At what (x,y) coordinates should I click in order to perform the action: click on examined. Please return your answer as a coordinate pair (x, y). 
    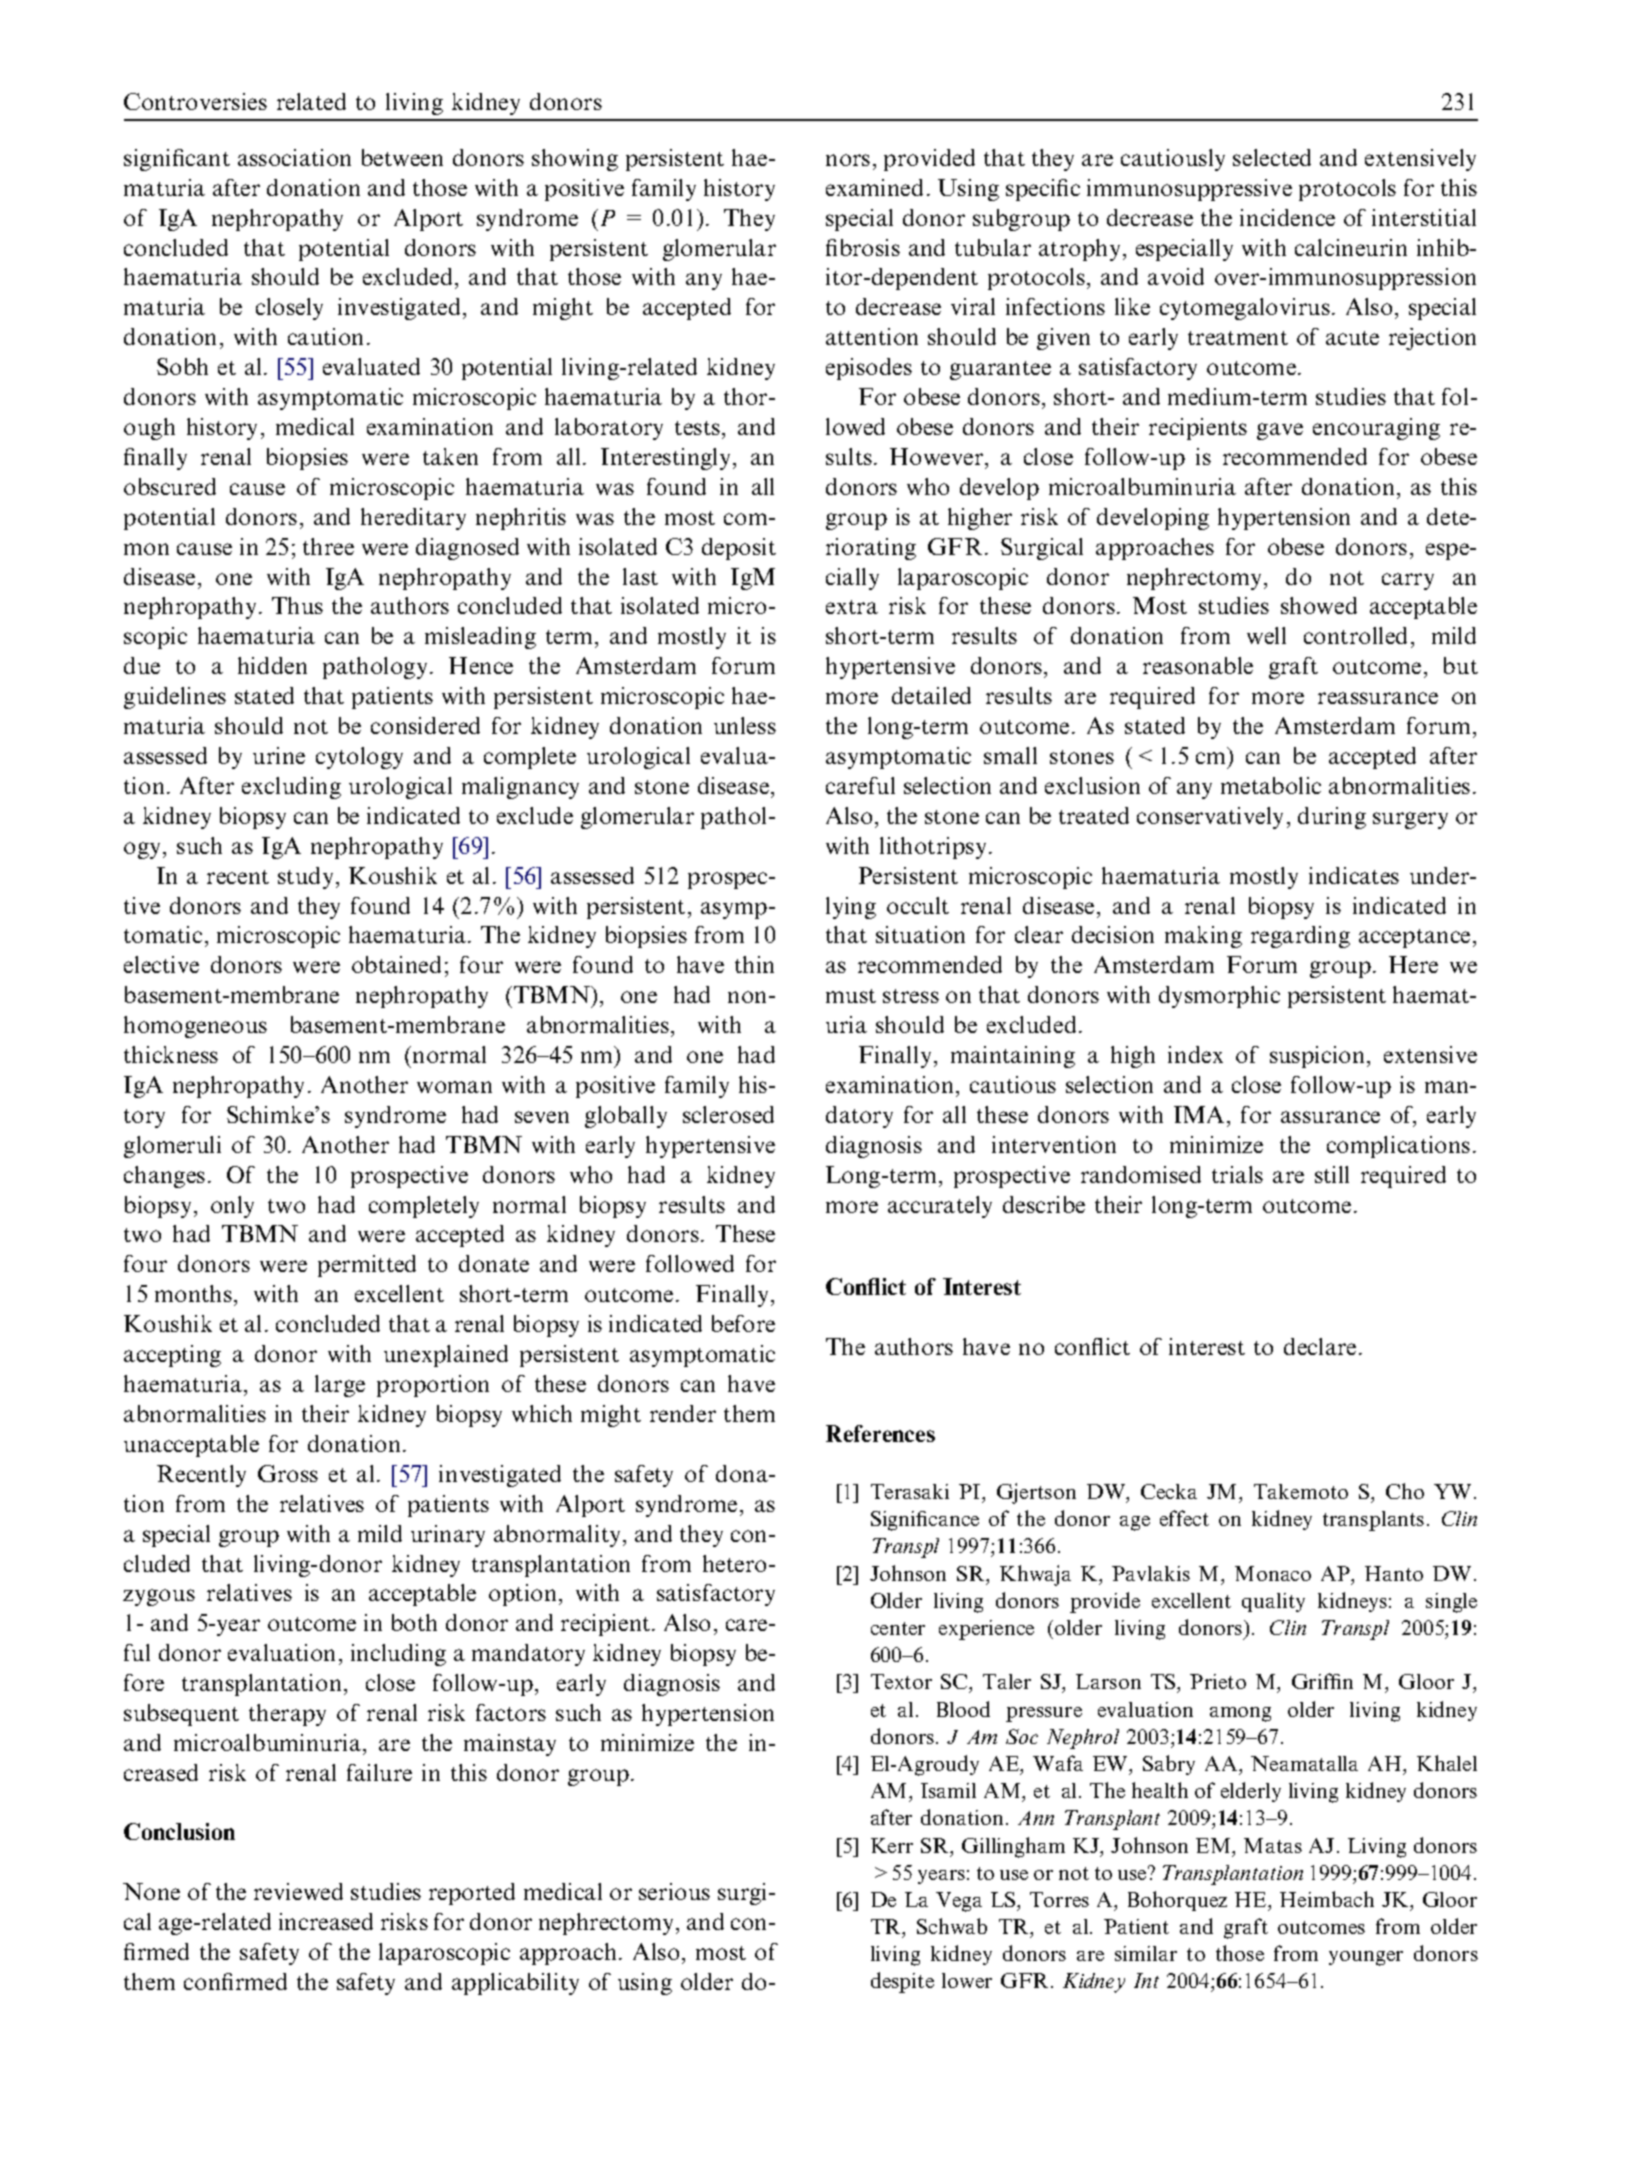
    Looking at the image, I should click on (874, 187).
